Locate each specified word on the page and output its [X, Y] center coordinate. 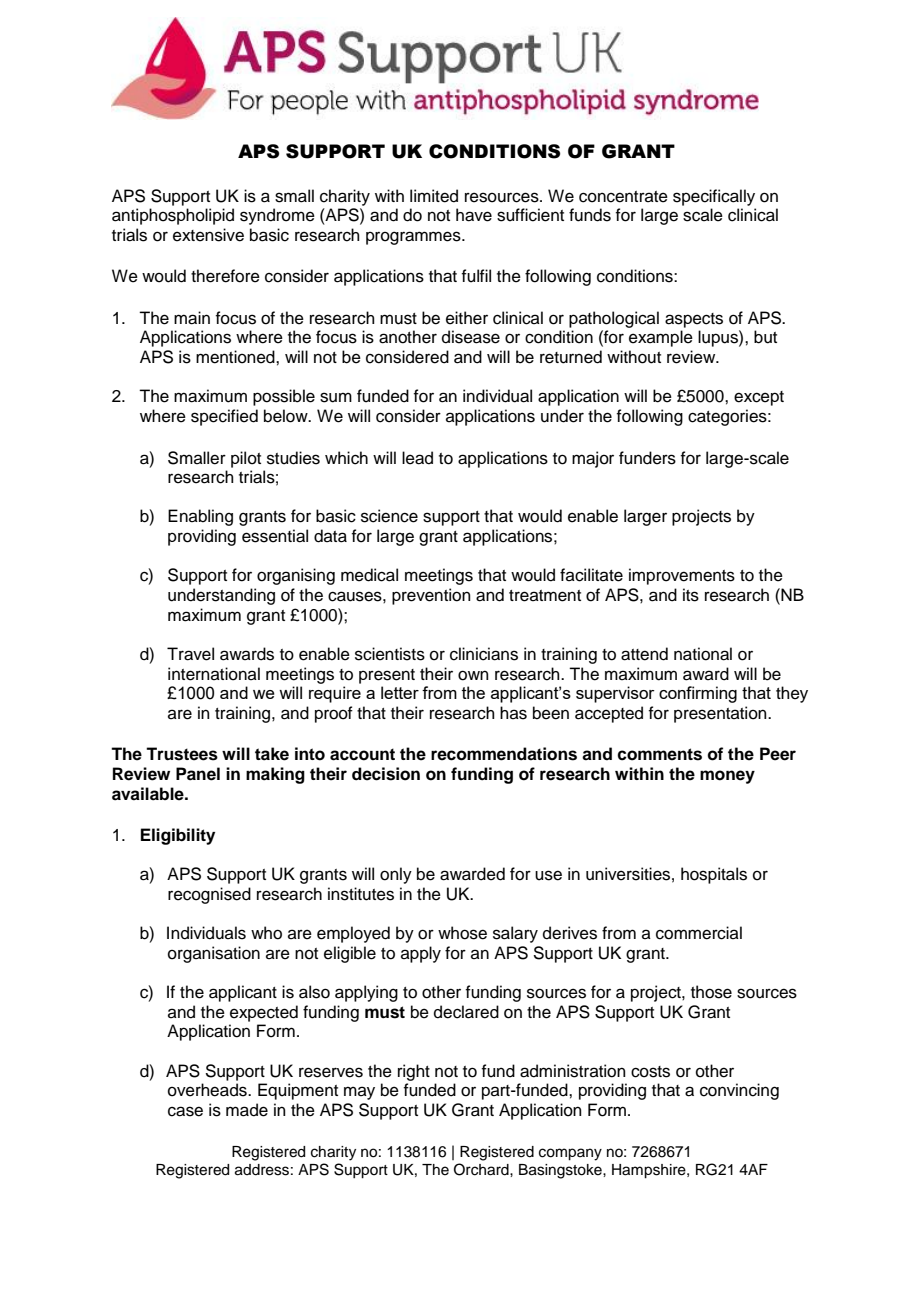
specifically [714, 197]
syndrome [277, 216]
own [473, 675]
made [247, 1110]
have [474, 215]
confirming [698, 694]
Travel [190, 654]
